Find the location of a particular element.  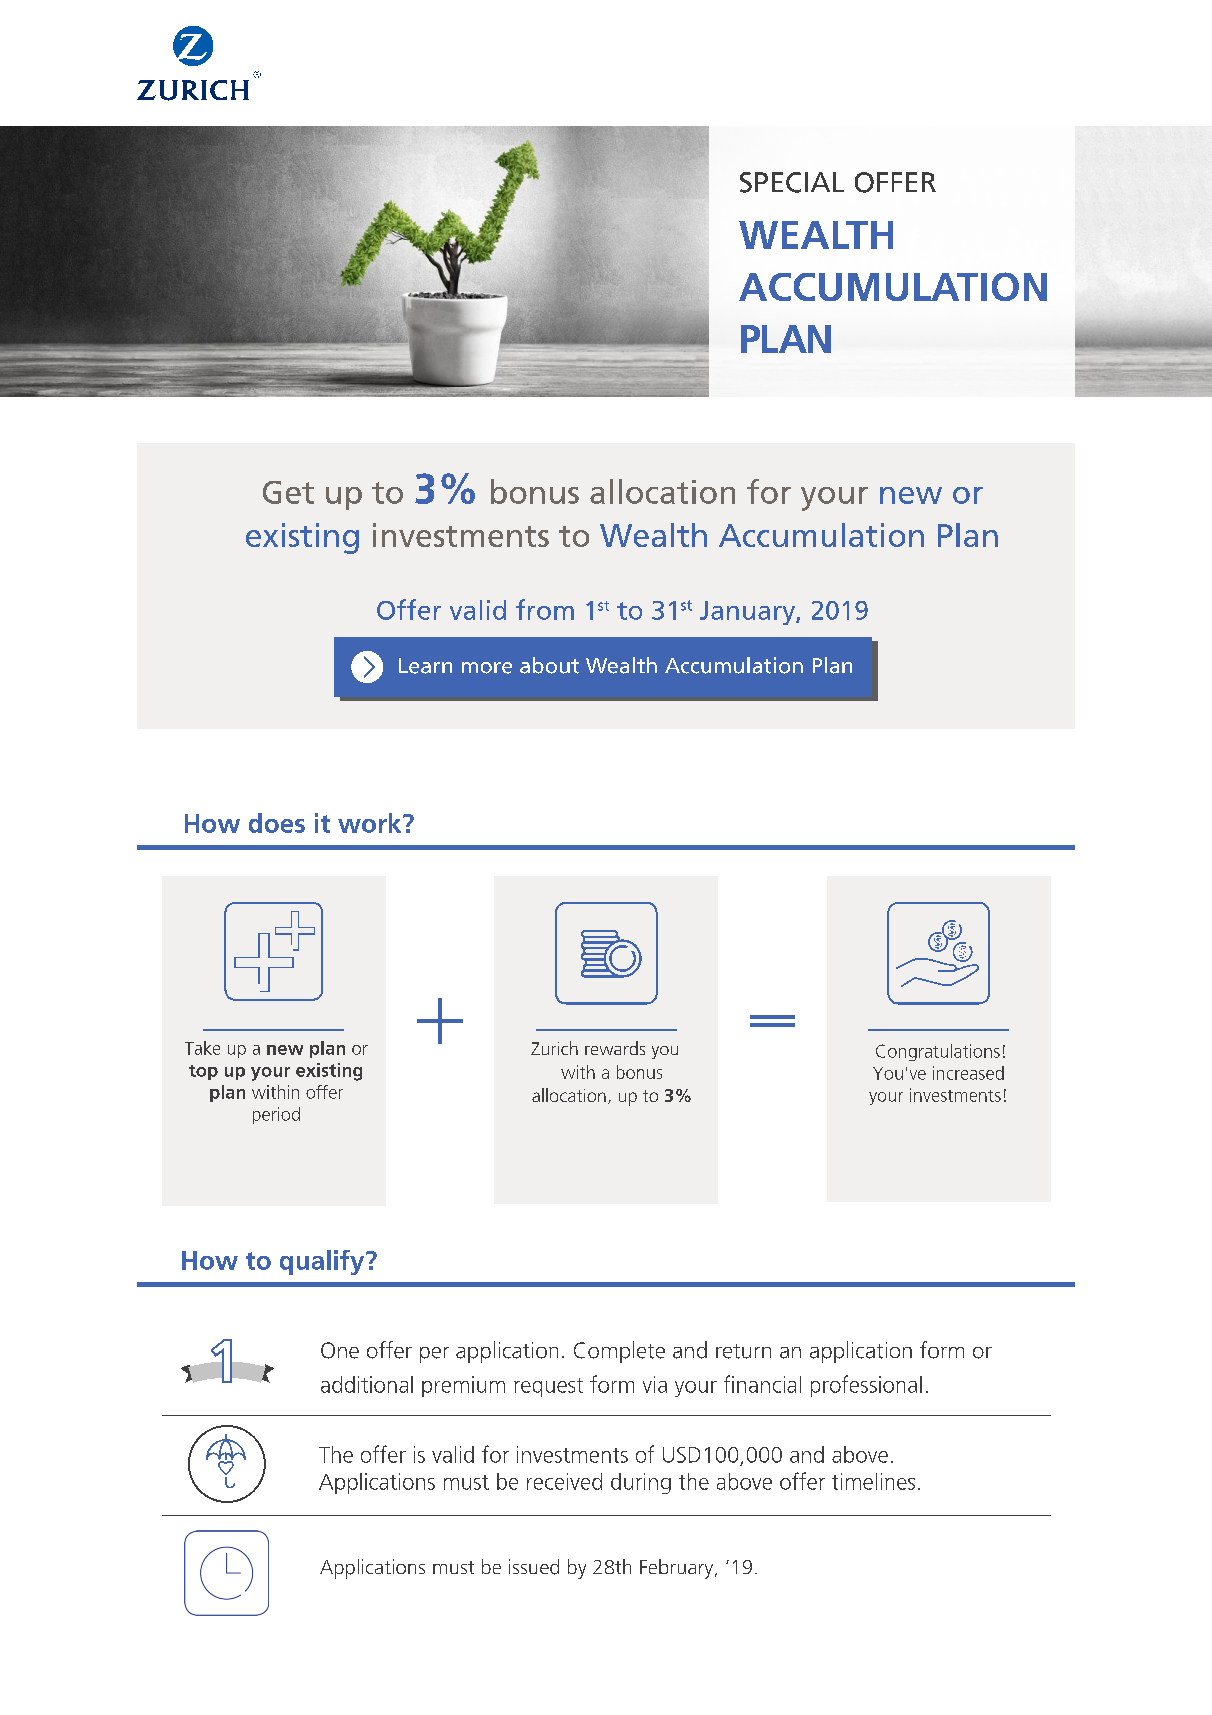

January is located at coordinates (748, 613).
